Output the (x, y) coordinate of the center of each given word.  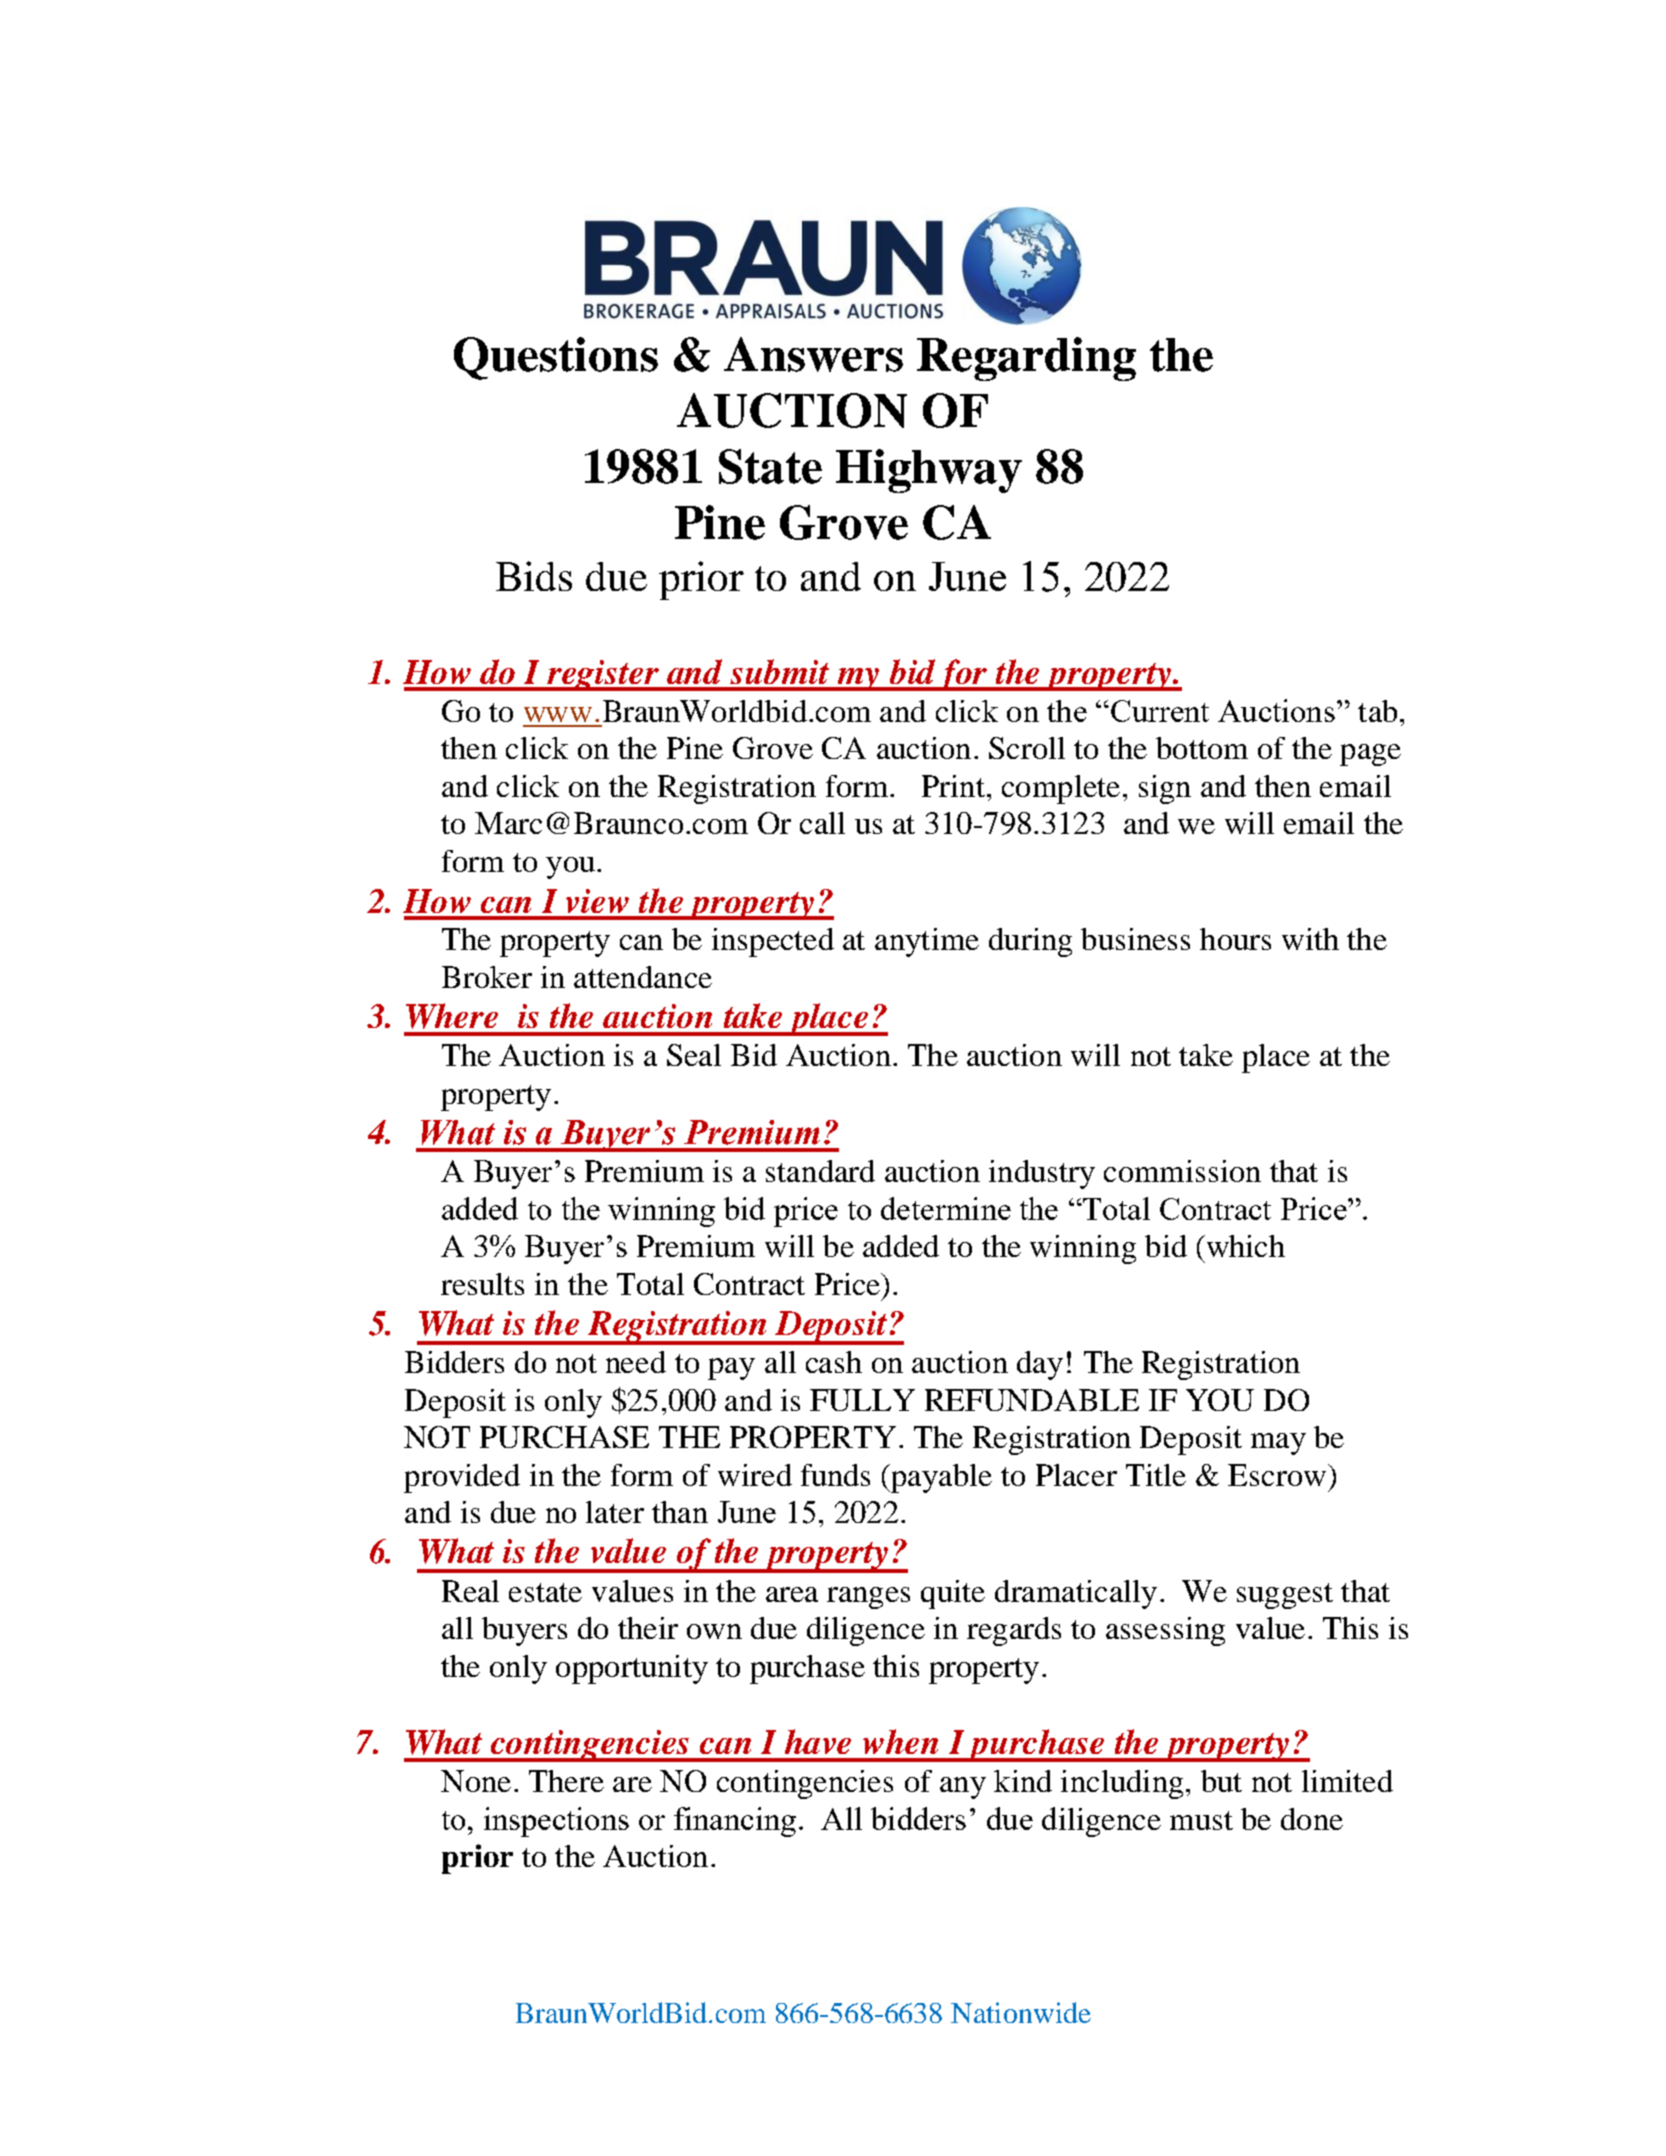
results (482, 1284)
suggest (1285, 1596)
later (615, 1512)
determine (946, 1208)
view (597, 901)
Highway (929, 471)
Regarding (1026, 359)
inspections (556, 1822)
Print (953, 786)
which (1244, 1246)
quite (953, 1594)
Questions (556, 358)
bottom (1202, 748)
